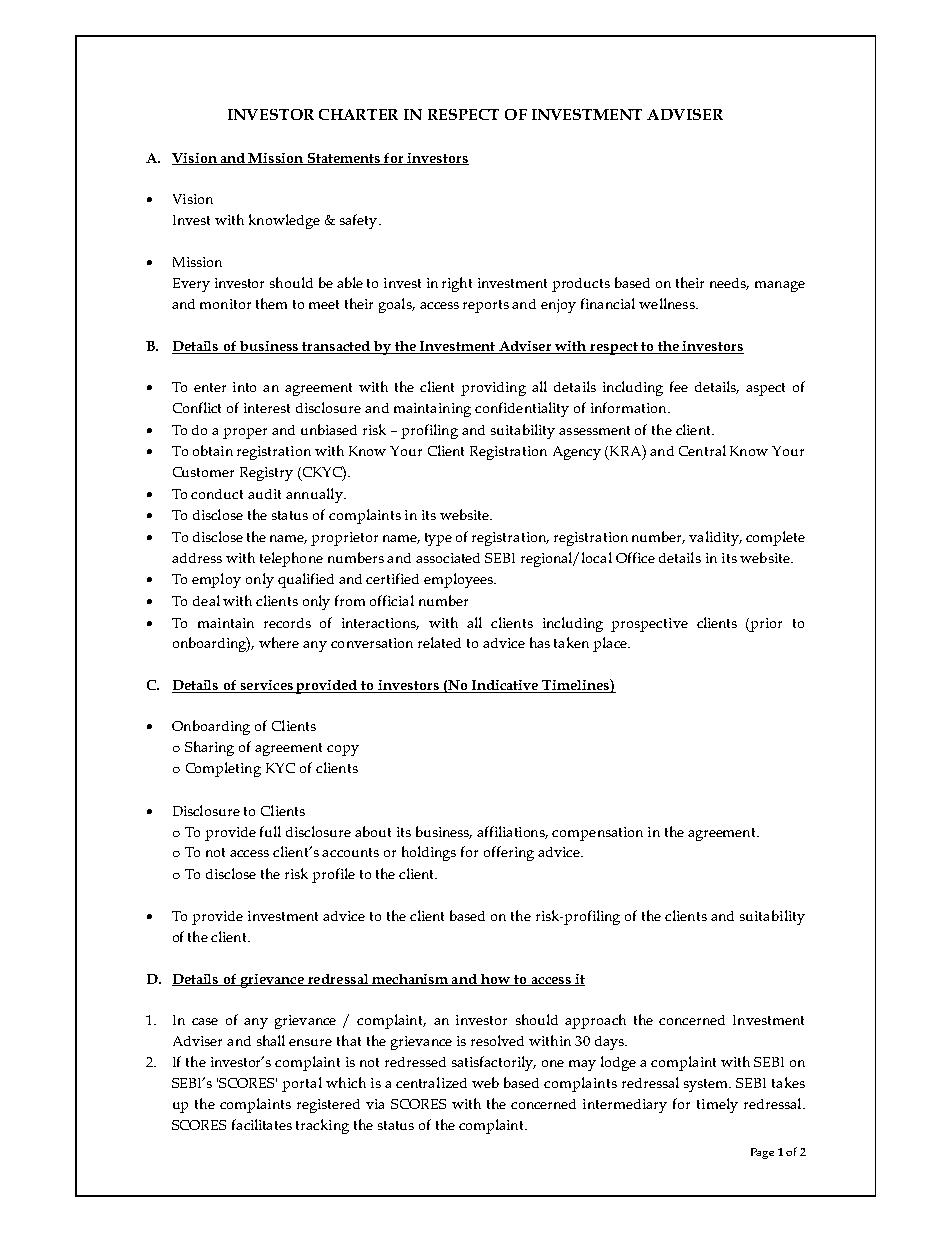  Describe the element at coordinates (505, 686) in the document. I see `Indicative` at that location.
